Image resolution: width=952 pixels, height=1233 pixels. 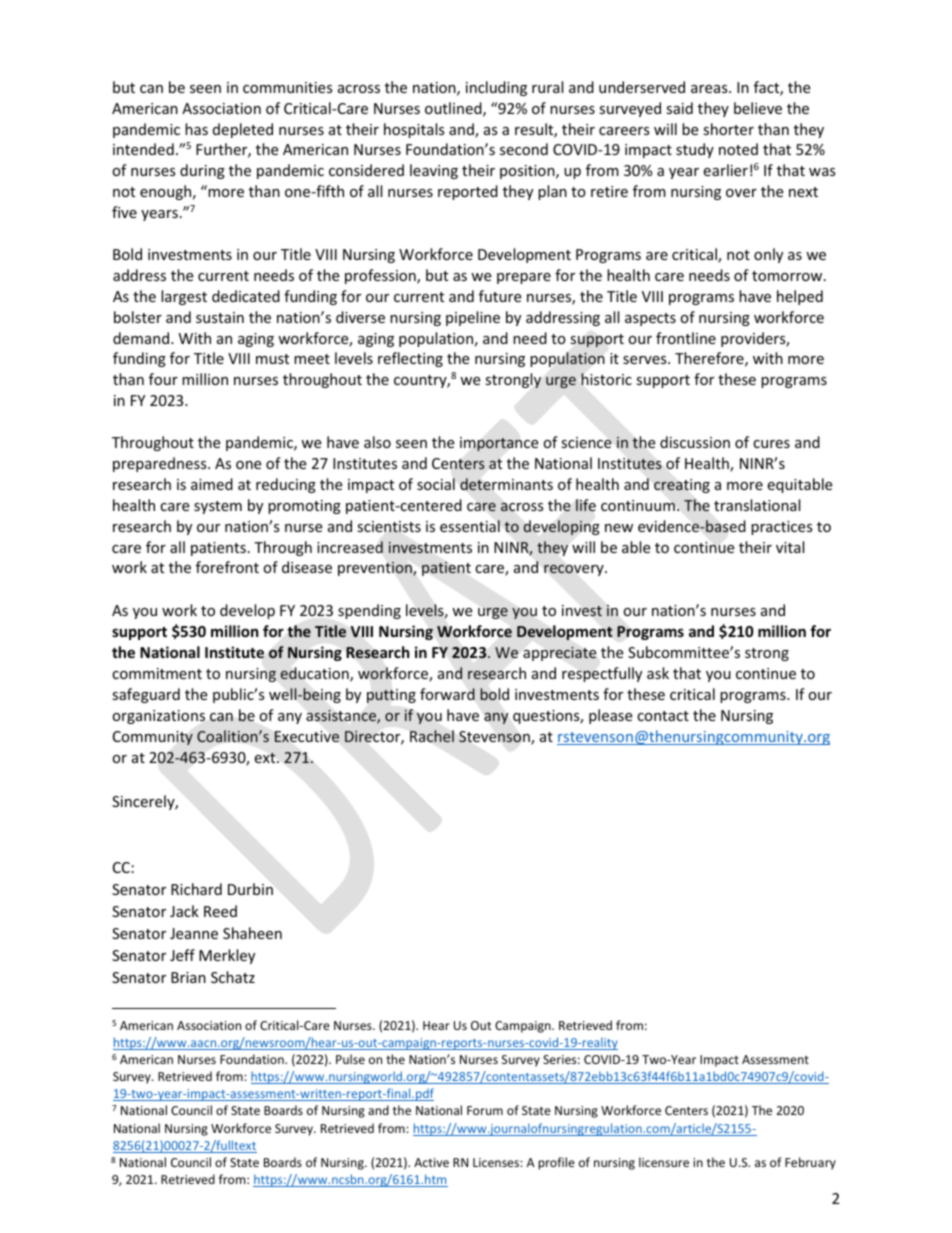 What do you see at coordinates (227, 567) in the image?
I see `forefront` at bounding box center [227, 567].
